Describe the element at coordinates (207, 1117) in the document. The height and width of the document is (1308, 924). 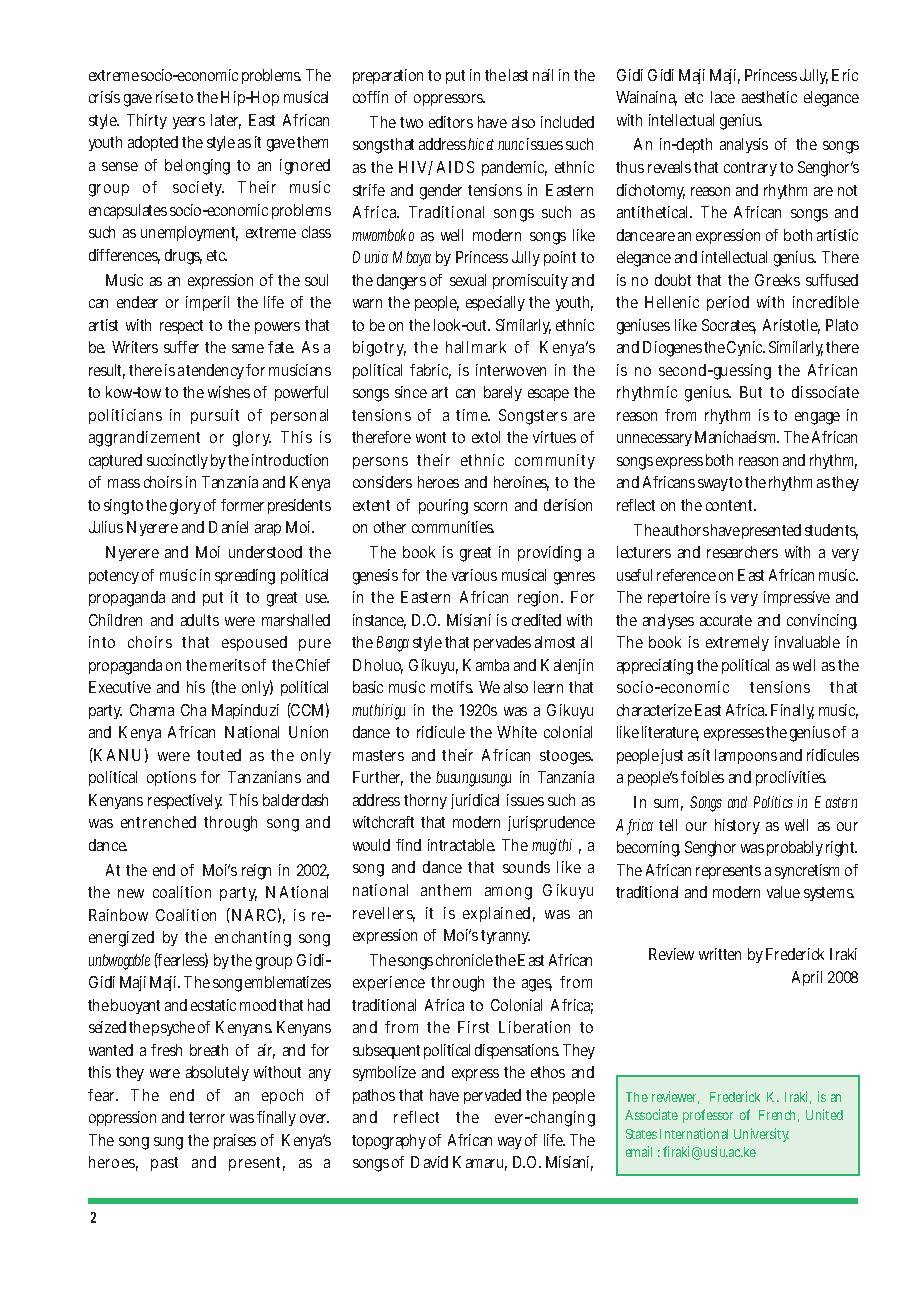
I see `terror` at that location.
